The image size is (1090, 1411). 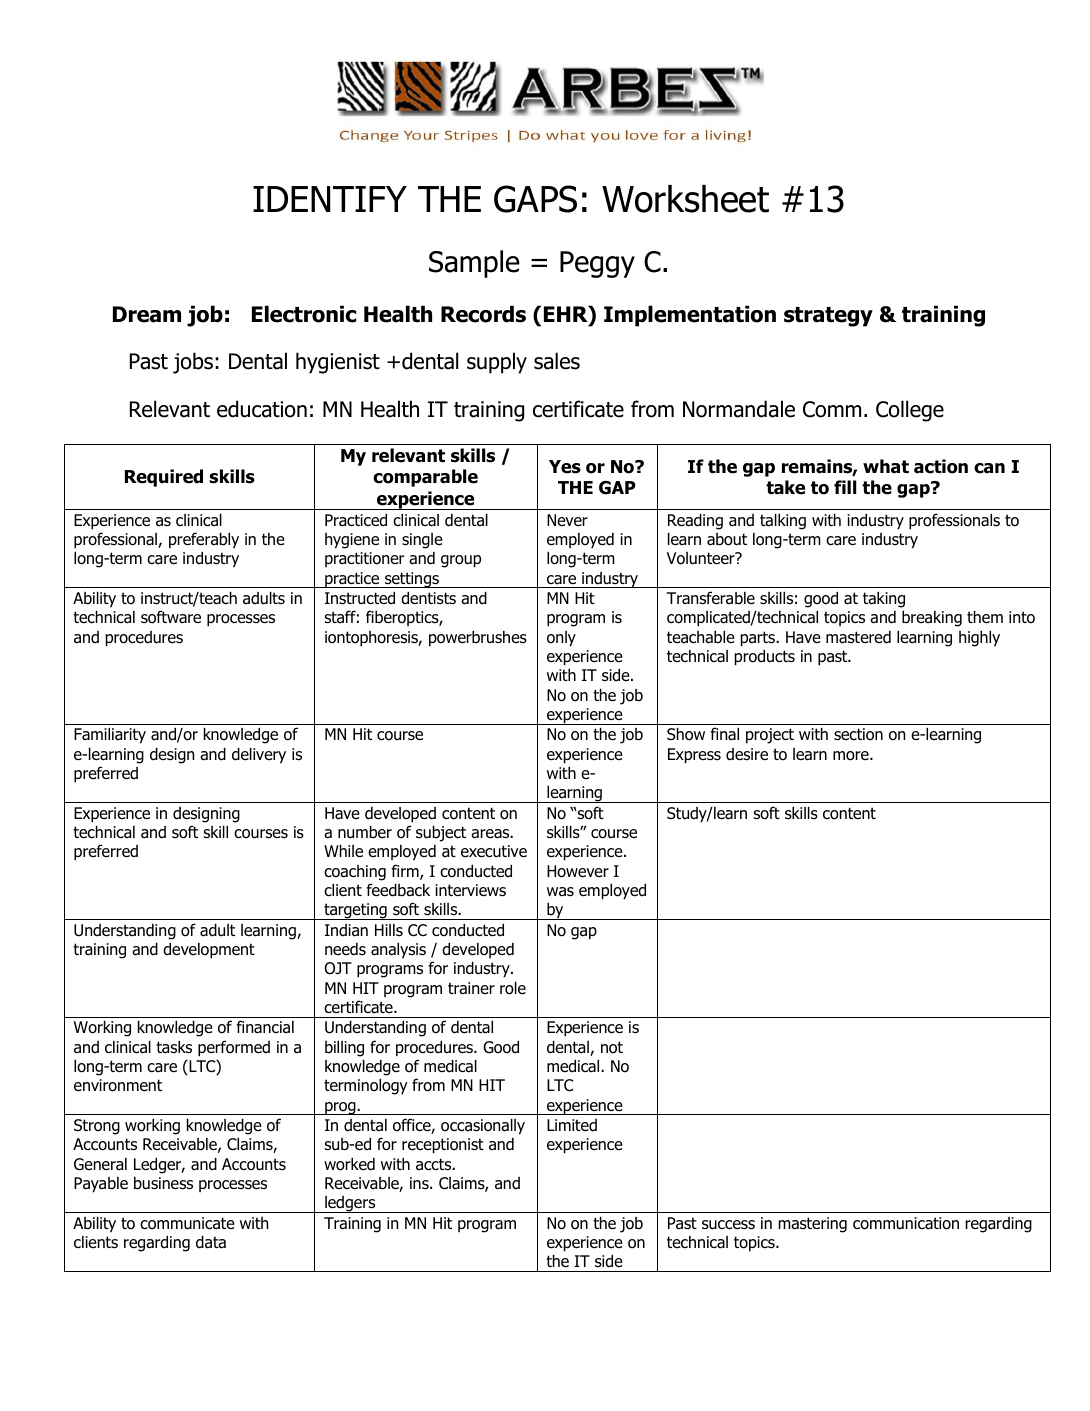 What do you see at coordinates (209, 951) in the document?
I see `development` at bounding box center [209, 951].
